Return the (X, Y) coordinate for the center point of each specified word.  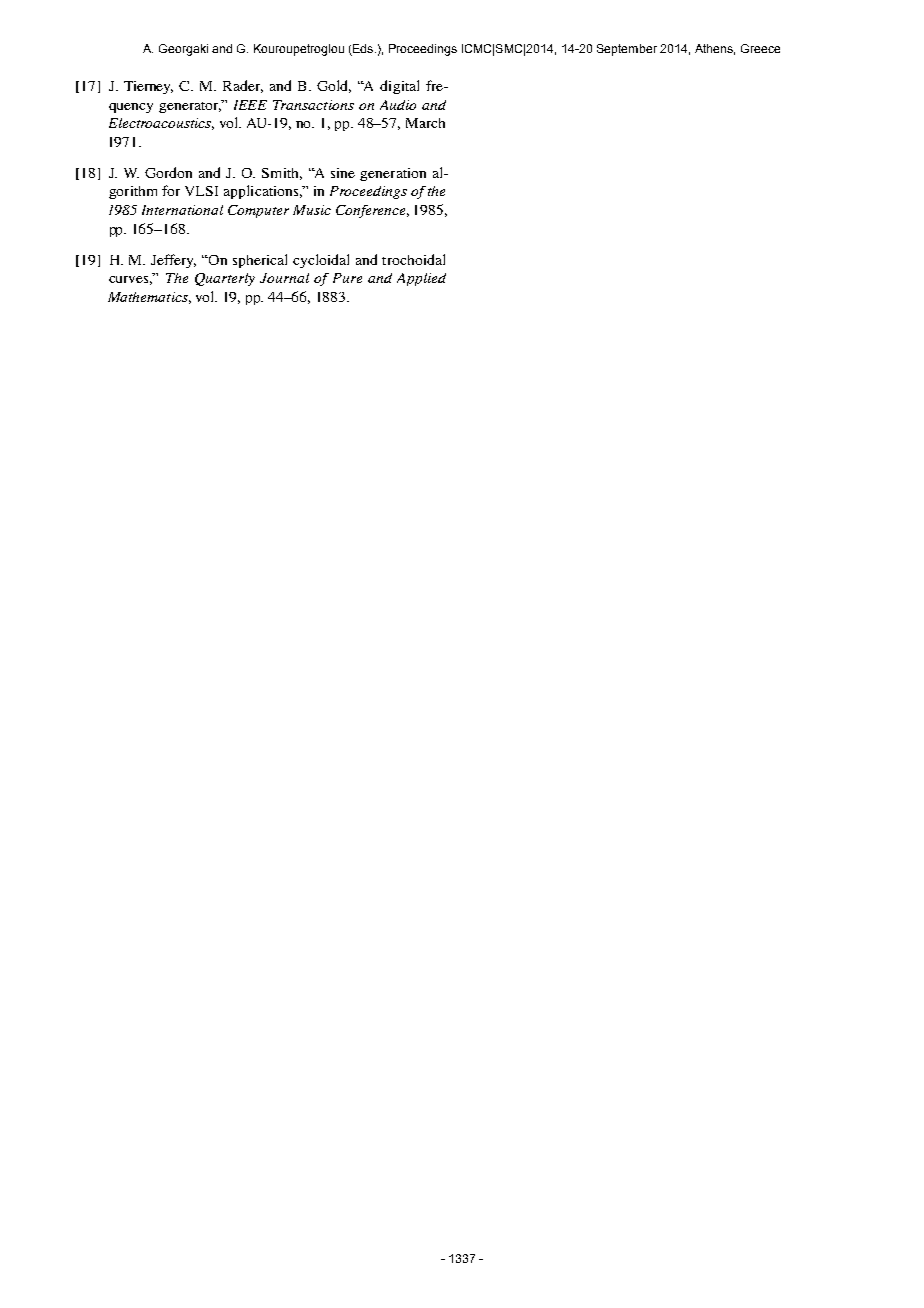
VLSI (201, 191)
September (627, 50)
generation (393, 174)
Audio (398, 105)
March (425, 123)
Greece (760, 48)
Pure (347, 278)
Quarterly (225, 279)
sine (343, 173)
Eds (363, 50)
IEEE (250, 105)
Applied (421, 279)
